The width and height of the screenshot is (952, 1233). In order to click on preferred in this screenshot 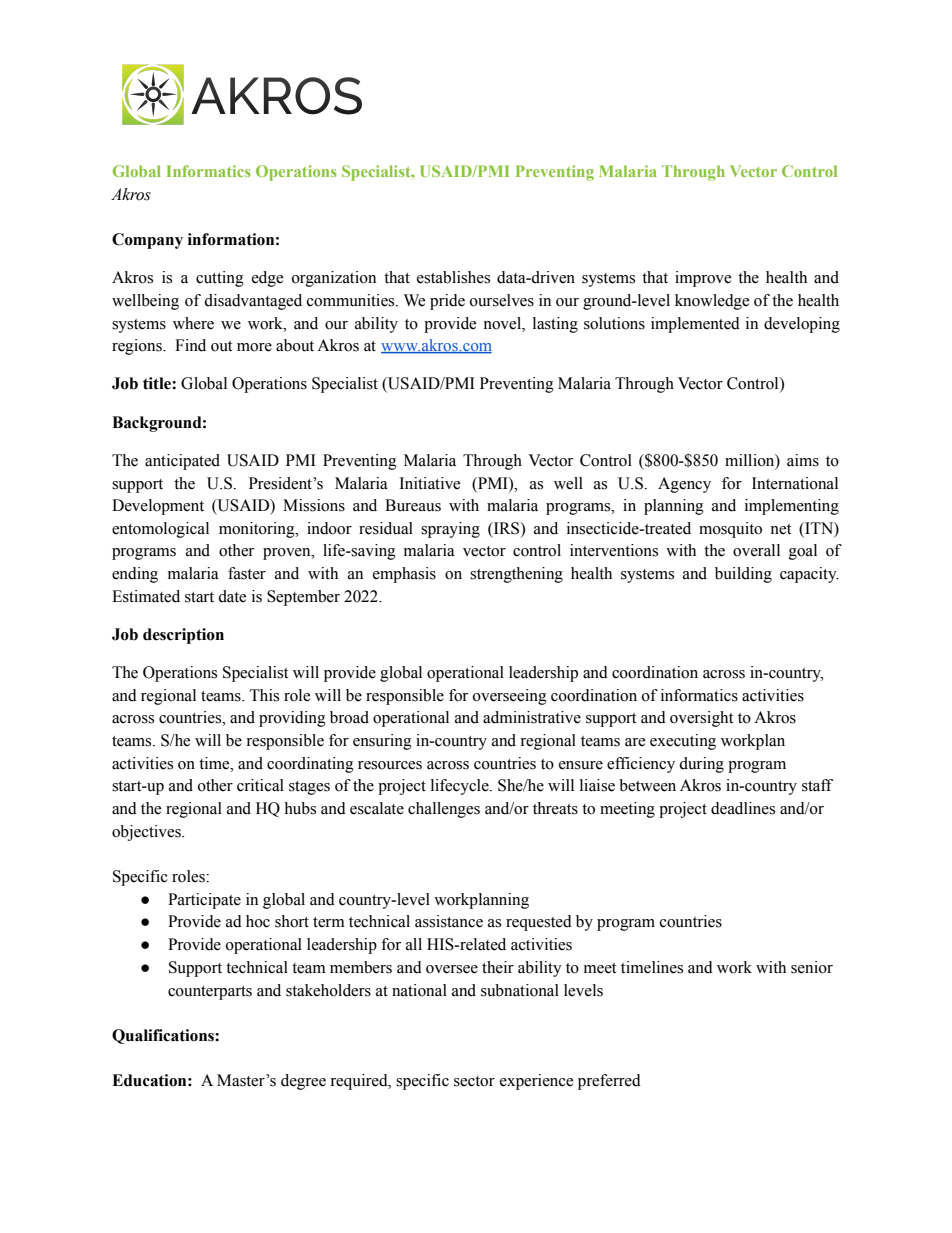, I will do `click(609, 1082)`.
